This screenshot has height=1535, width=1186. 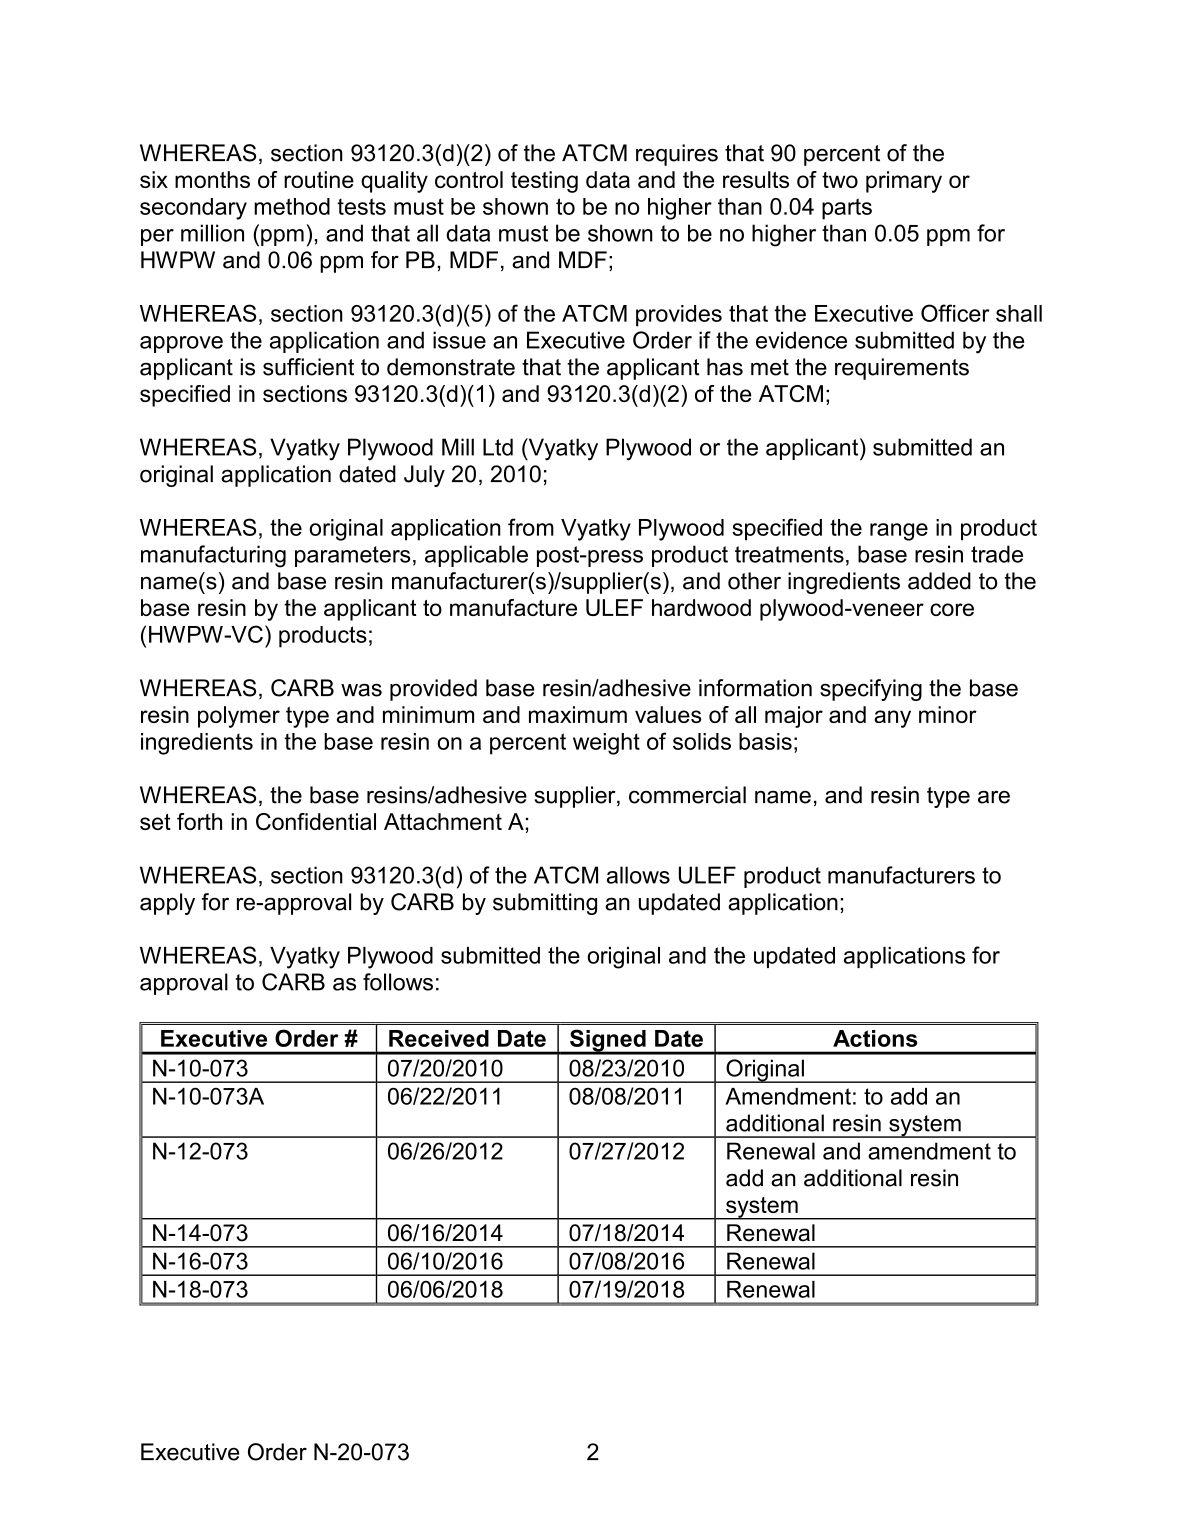 What do you see at coordinates (398, 982) in the screenshot?
I see `follows` at bounding box center [398, 982].
